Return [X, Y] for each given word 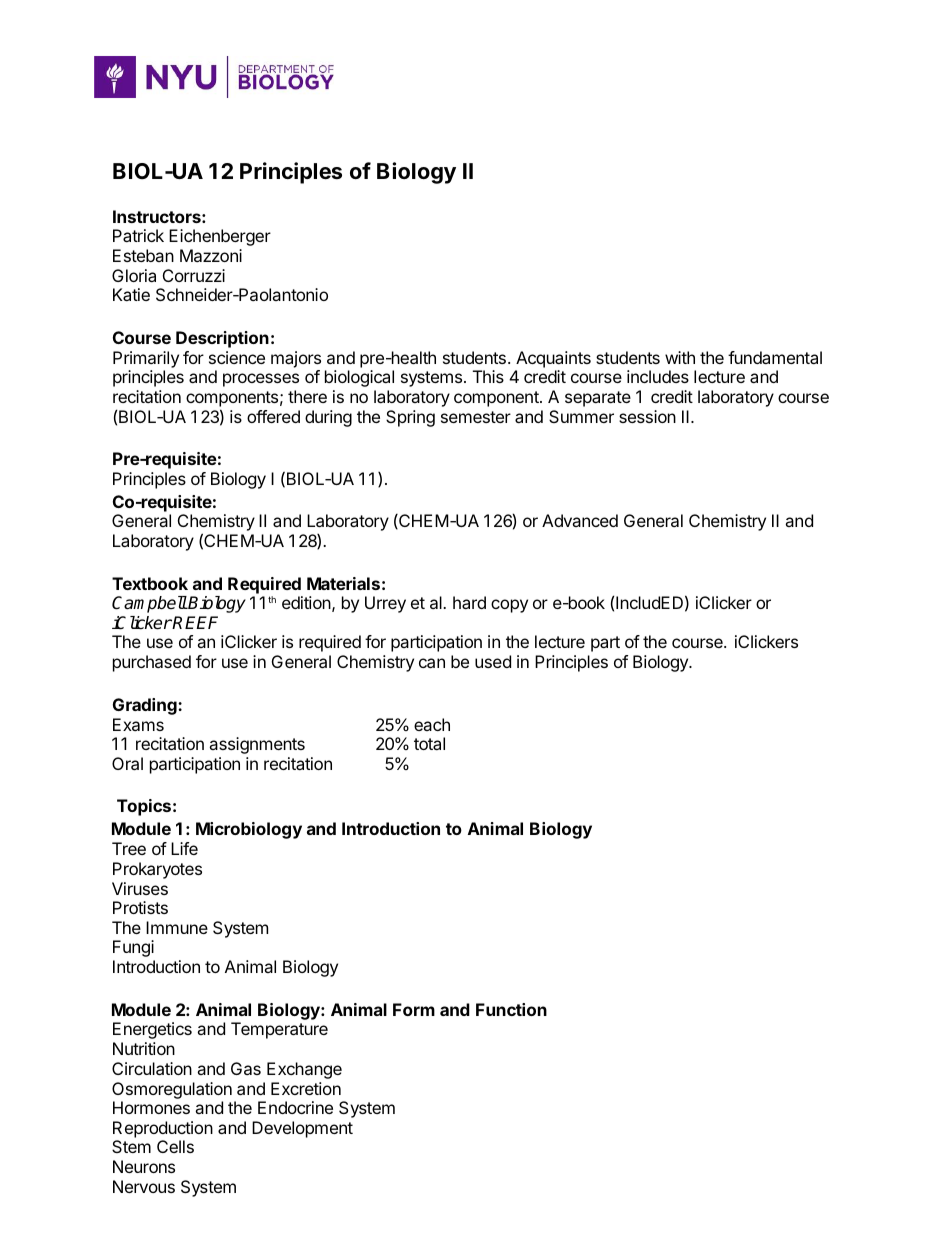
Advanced [580, 520]
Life [184, 848]
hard [469, 602]
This [488, 376]
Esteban [143, 255]
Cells [175, 1146]
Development [302, 1129]
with [680, 357]
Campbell [149, 604]
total [429, 743]
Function [511, 1009]
